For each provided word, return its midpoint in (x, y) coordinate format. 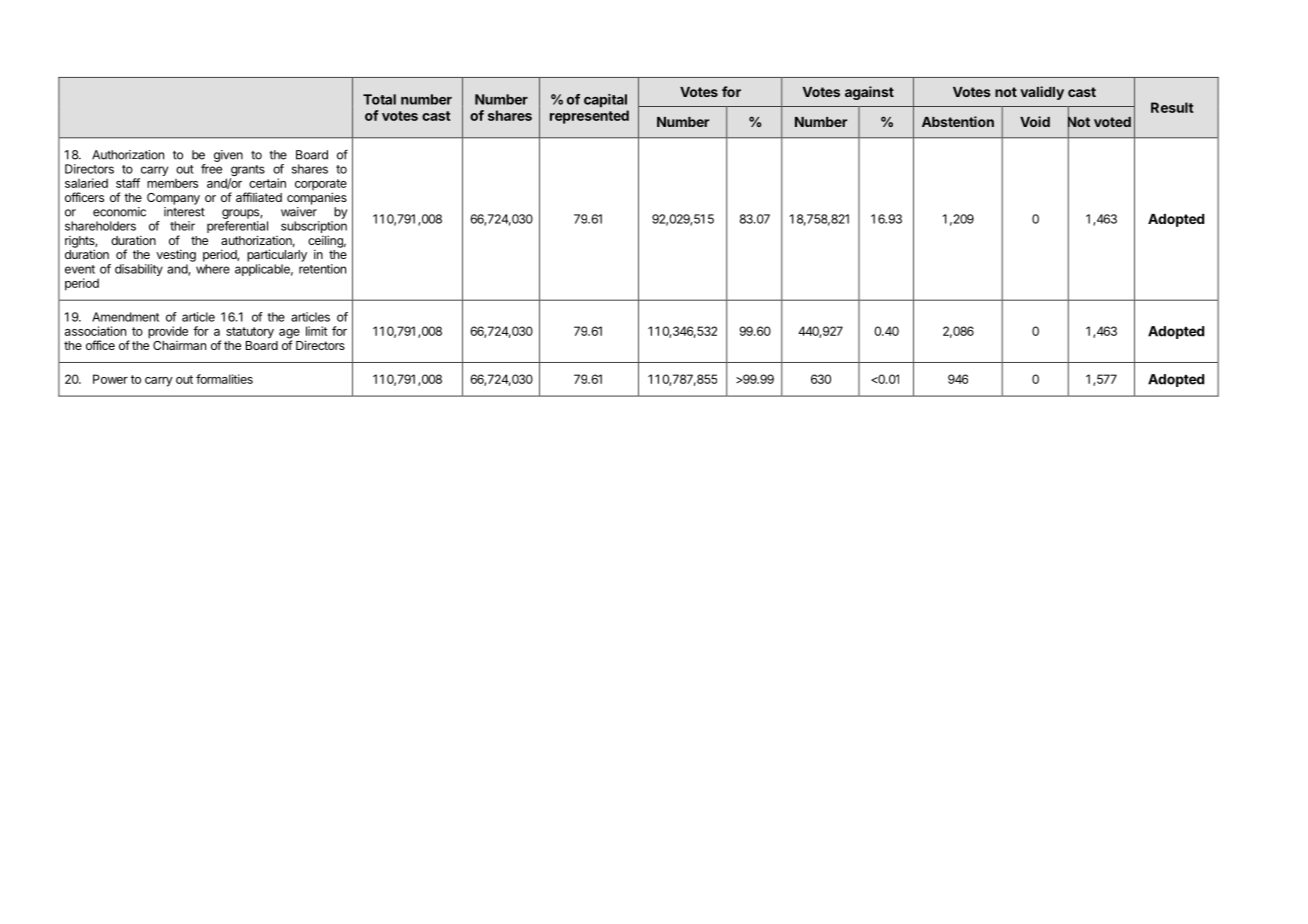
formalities (224, 379)
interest (184, 212)
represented (589, 117)
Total (379, 99)
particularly (277, 255)
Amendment (125, 317)
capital (605, 101)
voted (1112, 122)
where (213, 269)
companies (317, 198)
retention (322, 269)
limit (316, 331)
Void (1035, 121)
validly (1042, 93)
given (228, 156)
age (289, 335)
